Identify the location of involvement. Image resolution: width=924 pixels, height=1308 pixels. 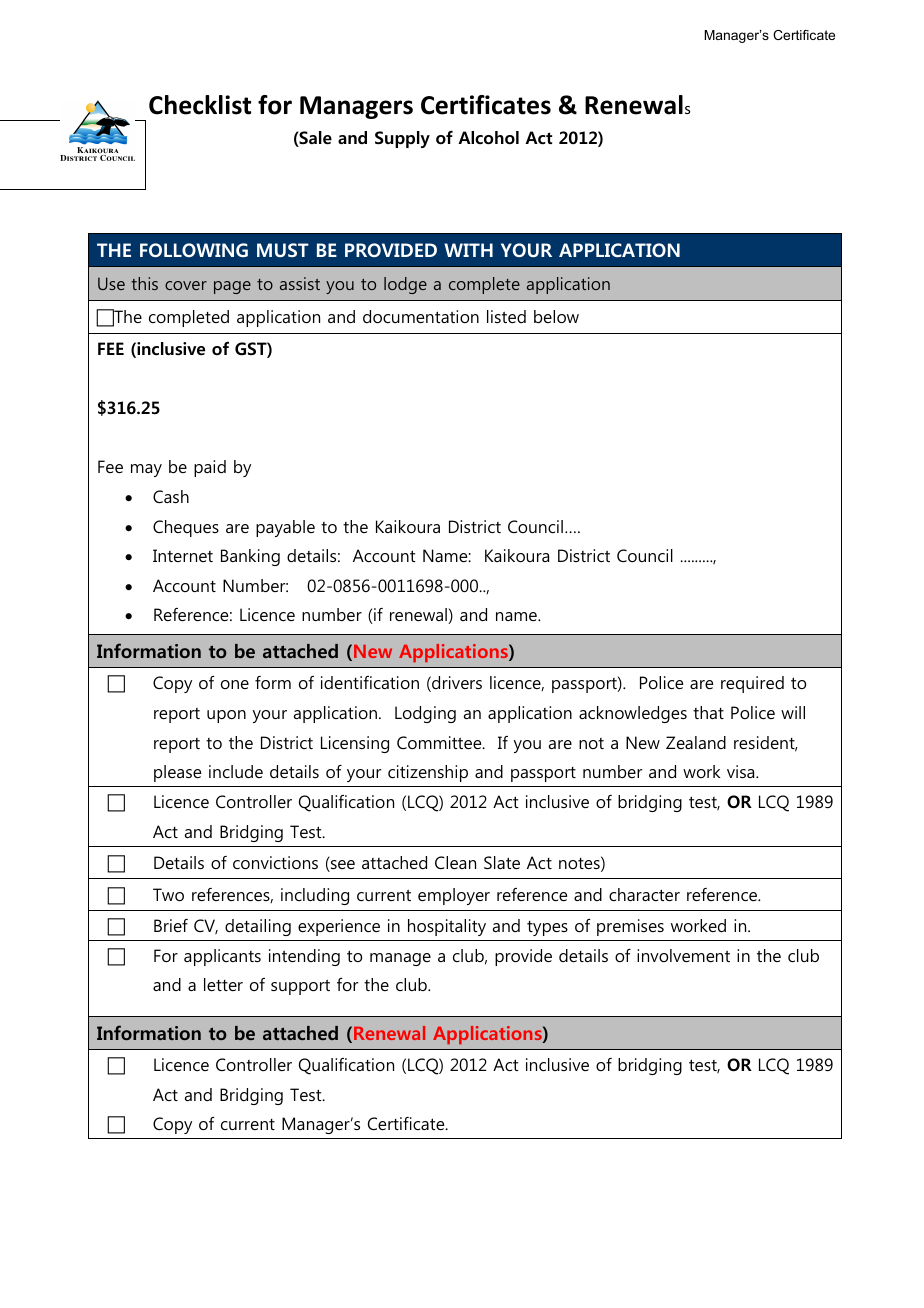
(683, 955).
